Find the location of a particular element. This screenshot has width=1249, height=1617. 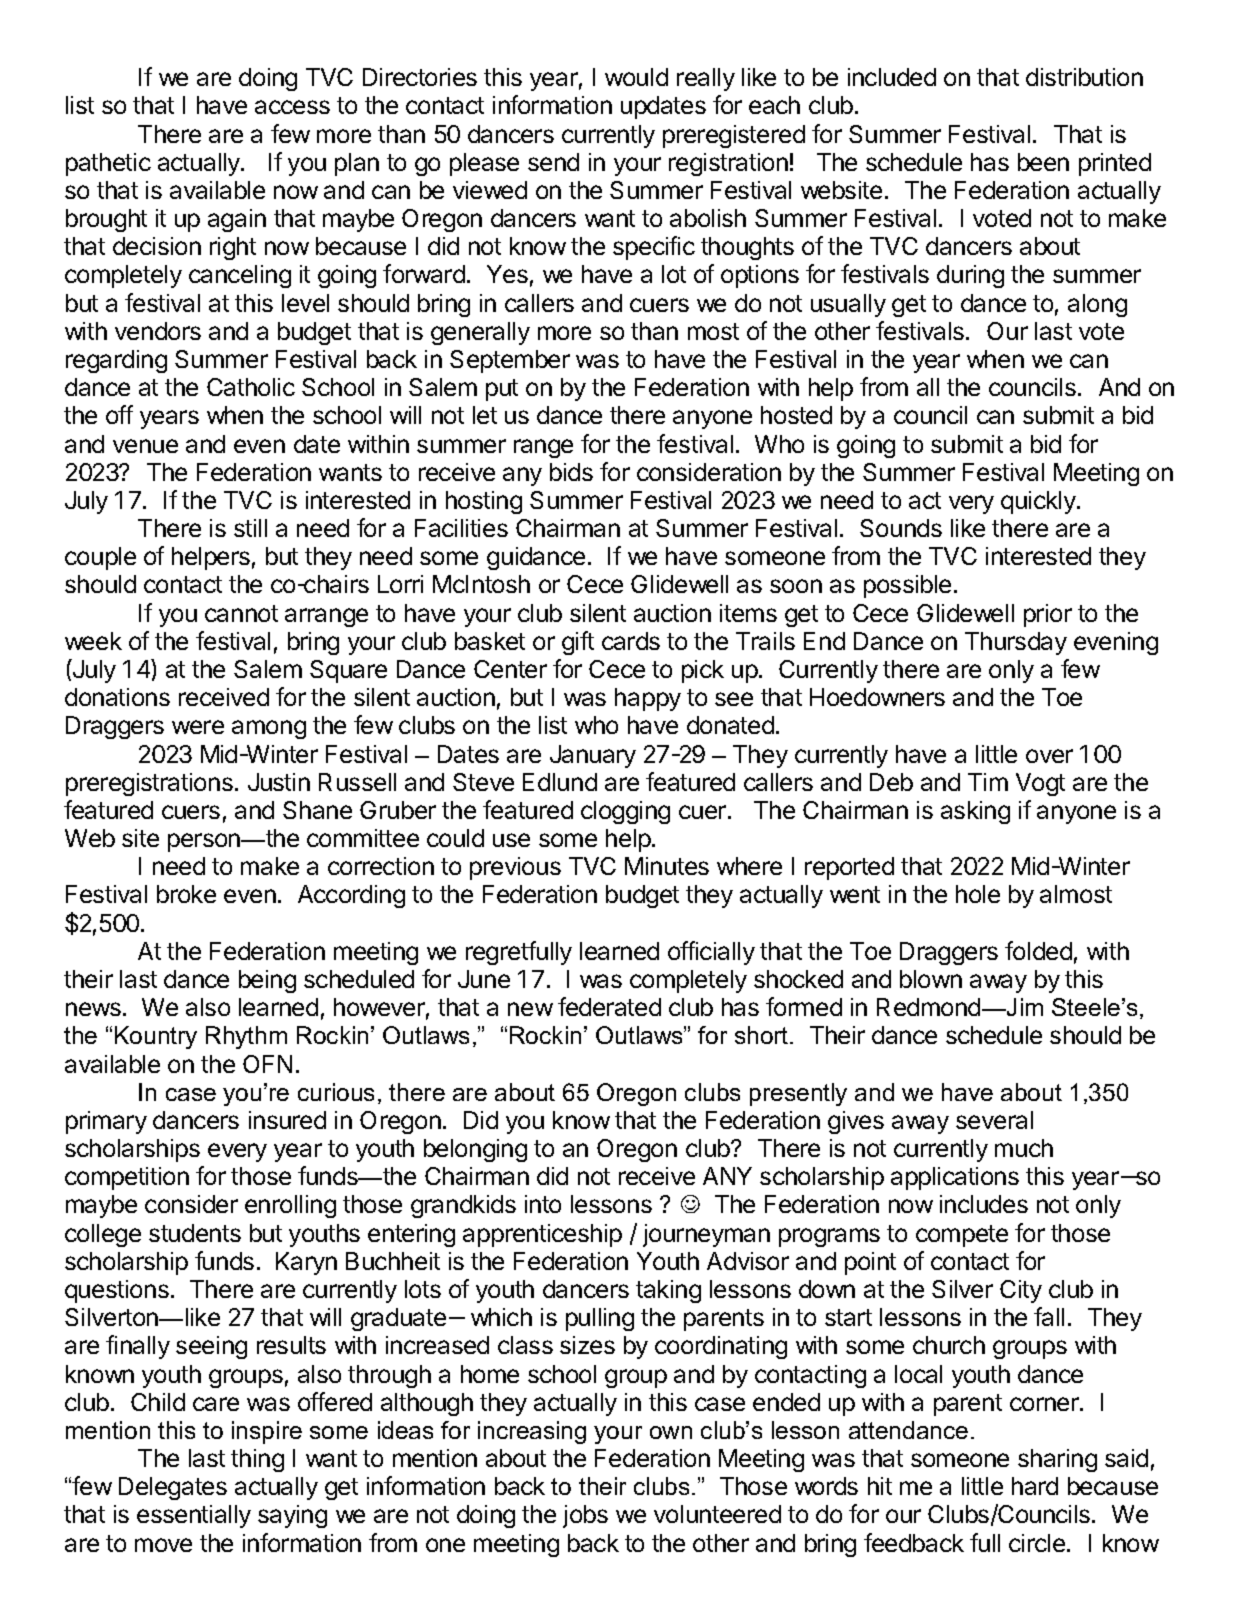

hard is located at coordinates (1035, 1486).
